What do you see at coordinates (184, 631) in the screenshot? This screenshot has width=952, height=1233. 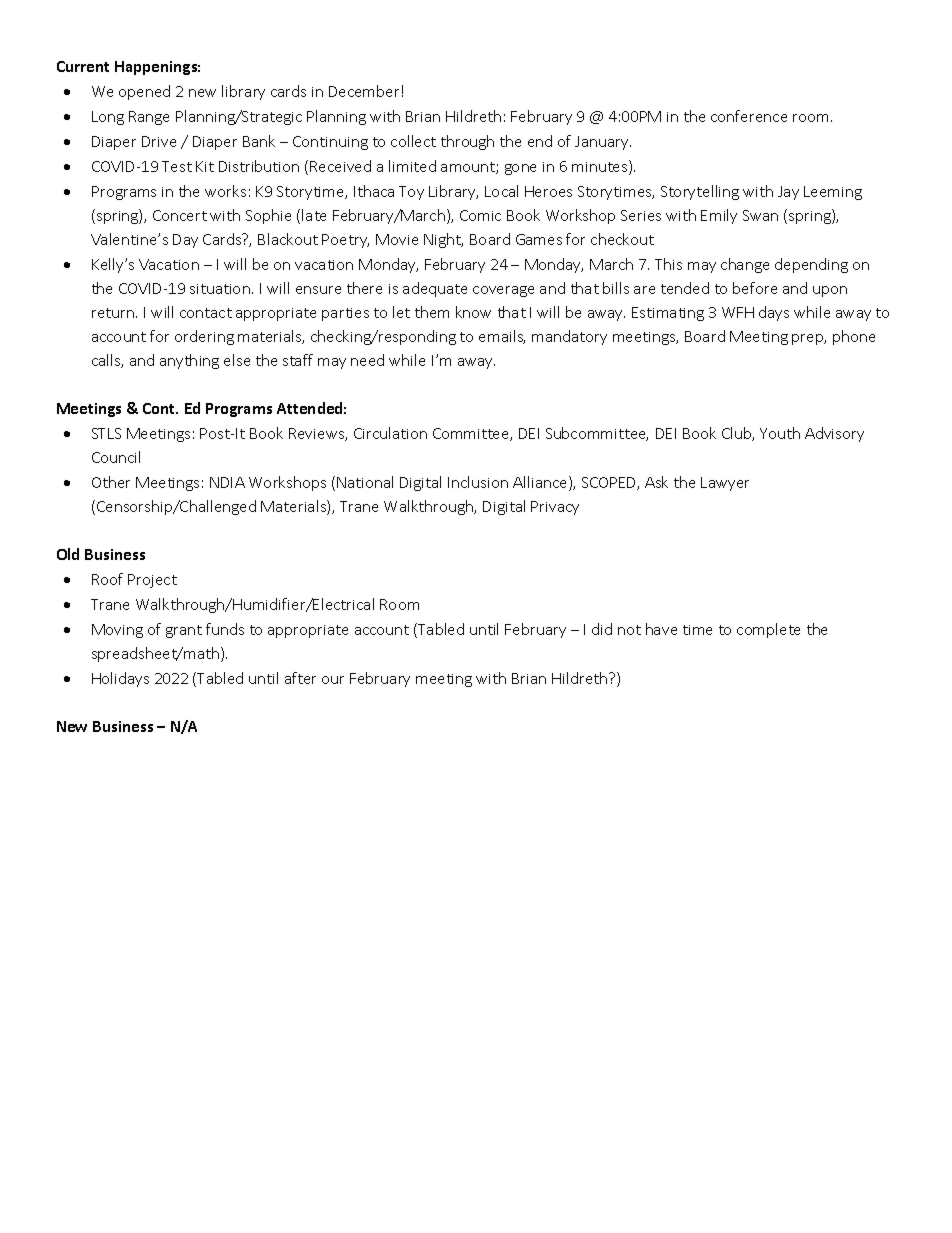 I see `grant` at bounding box center [184, 631].
